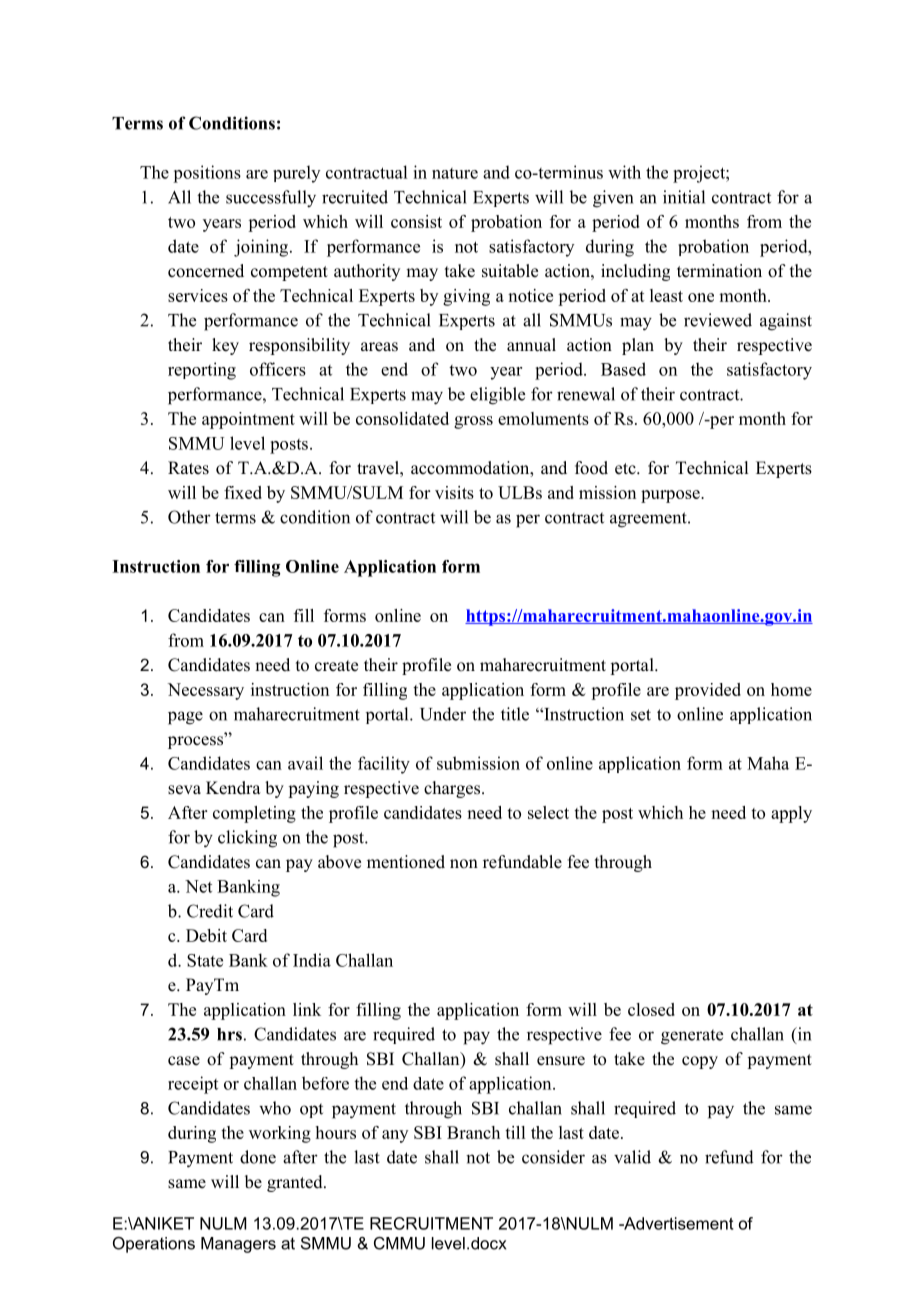  What do you see at coordinates (198, 886) in the screenshot?
I see `Net` at bounding box center [198, 886].
